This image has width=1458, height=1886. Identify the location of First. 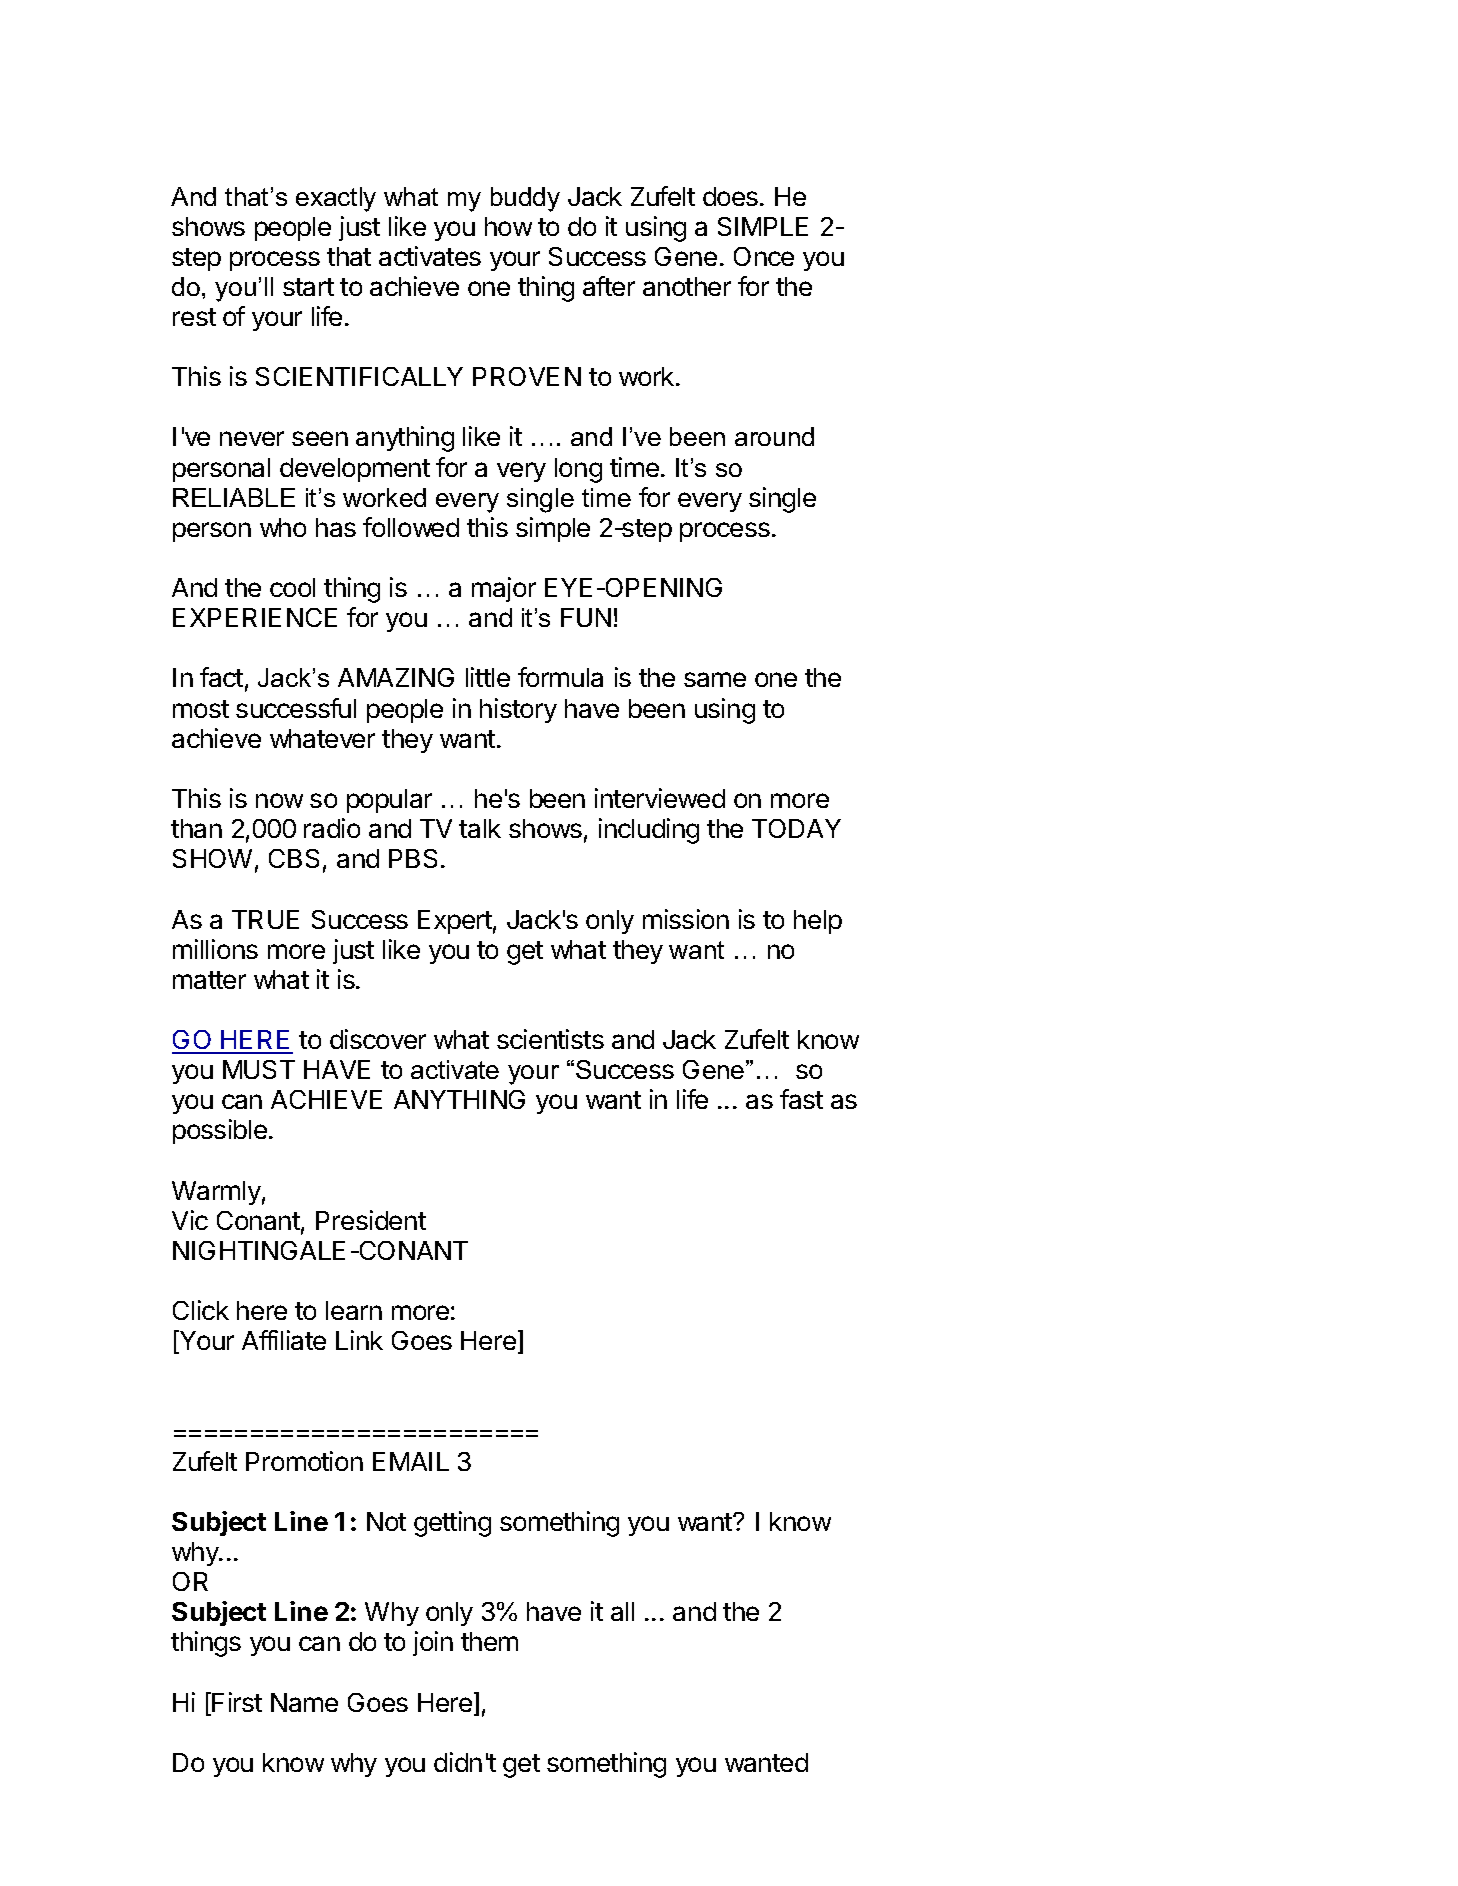
(237, 1702).
